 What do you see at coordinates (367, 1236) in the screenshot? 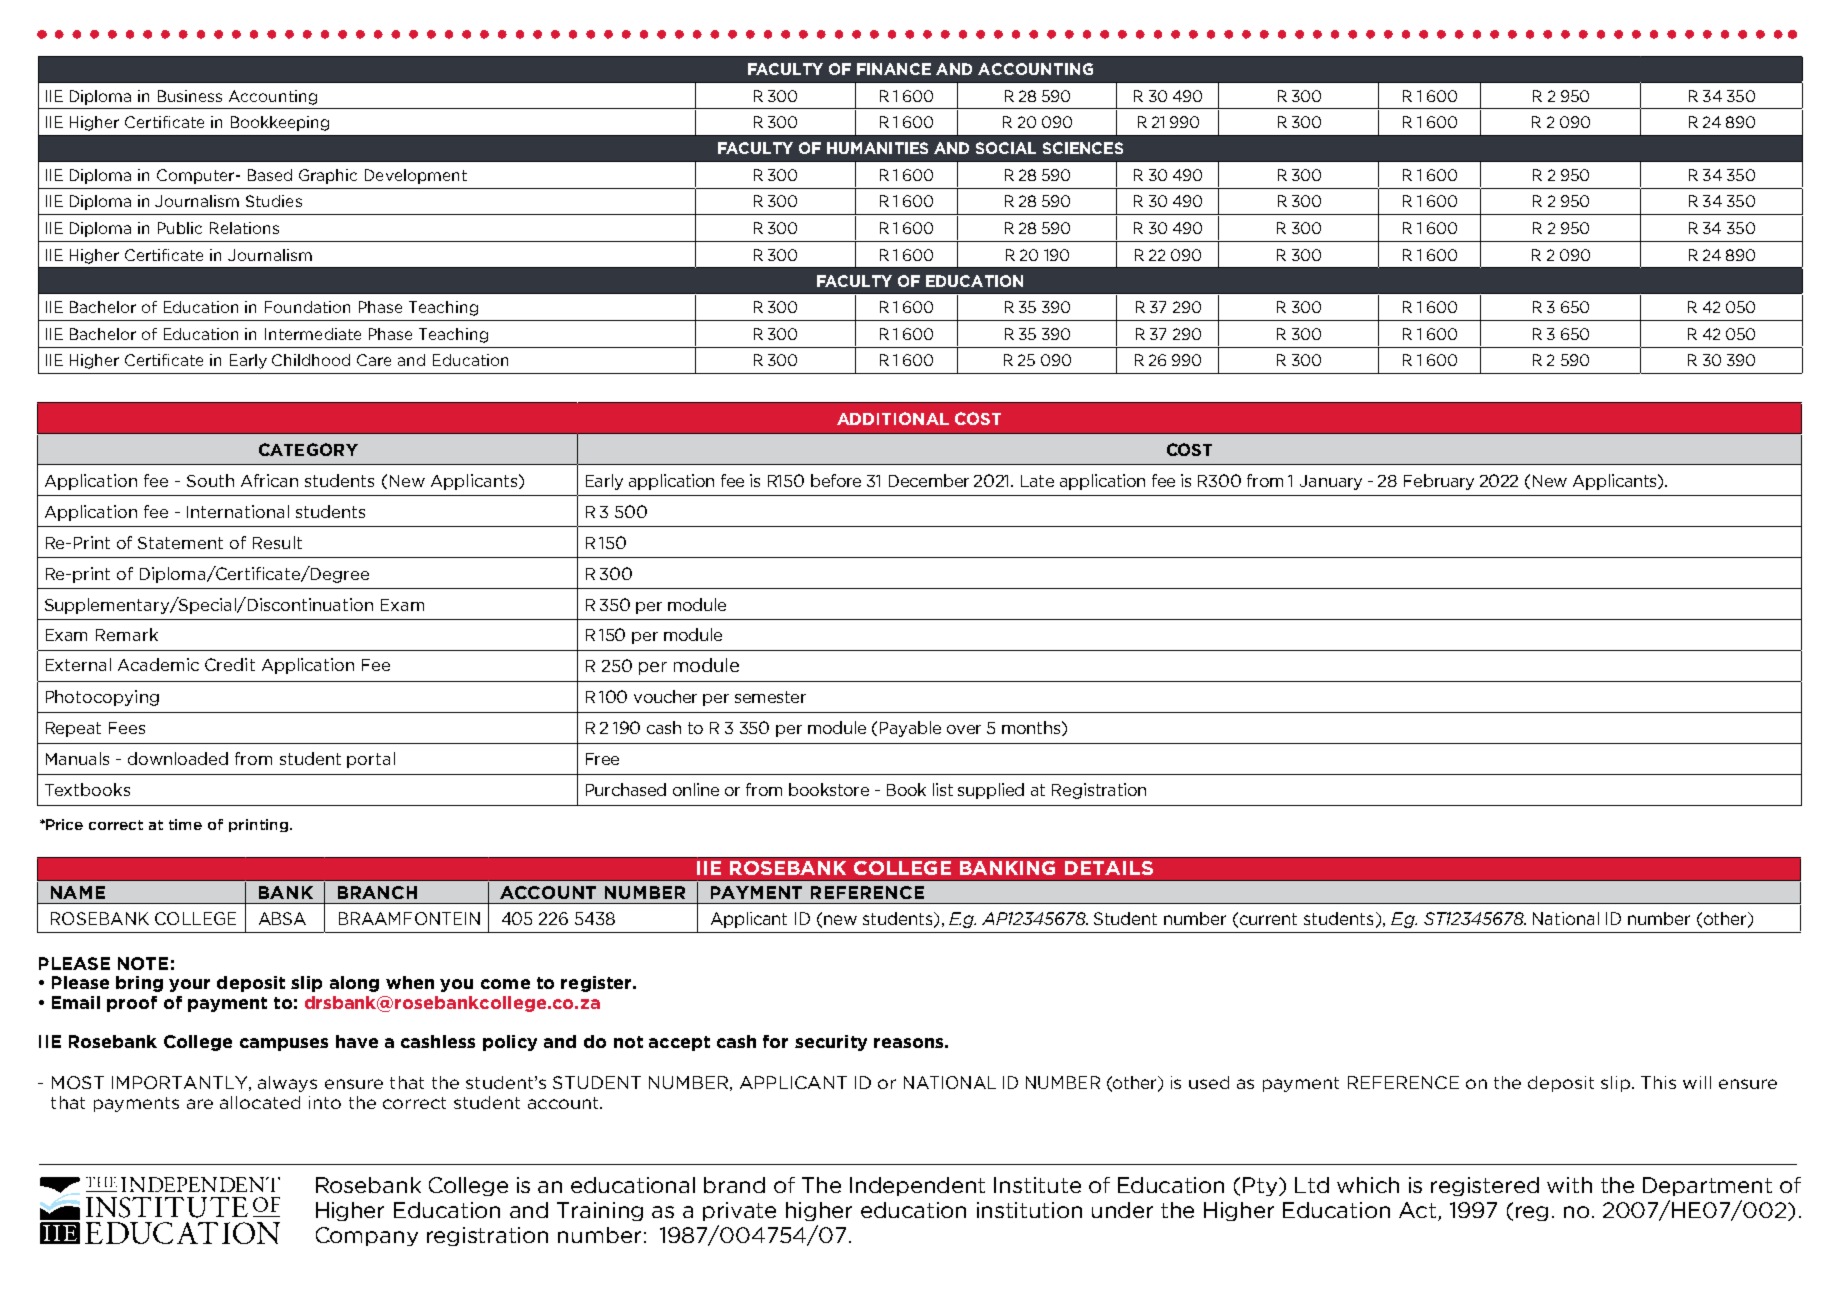
I see `Company` at bounding box center [367, 1236].
